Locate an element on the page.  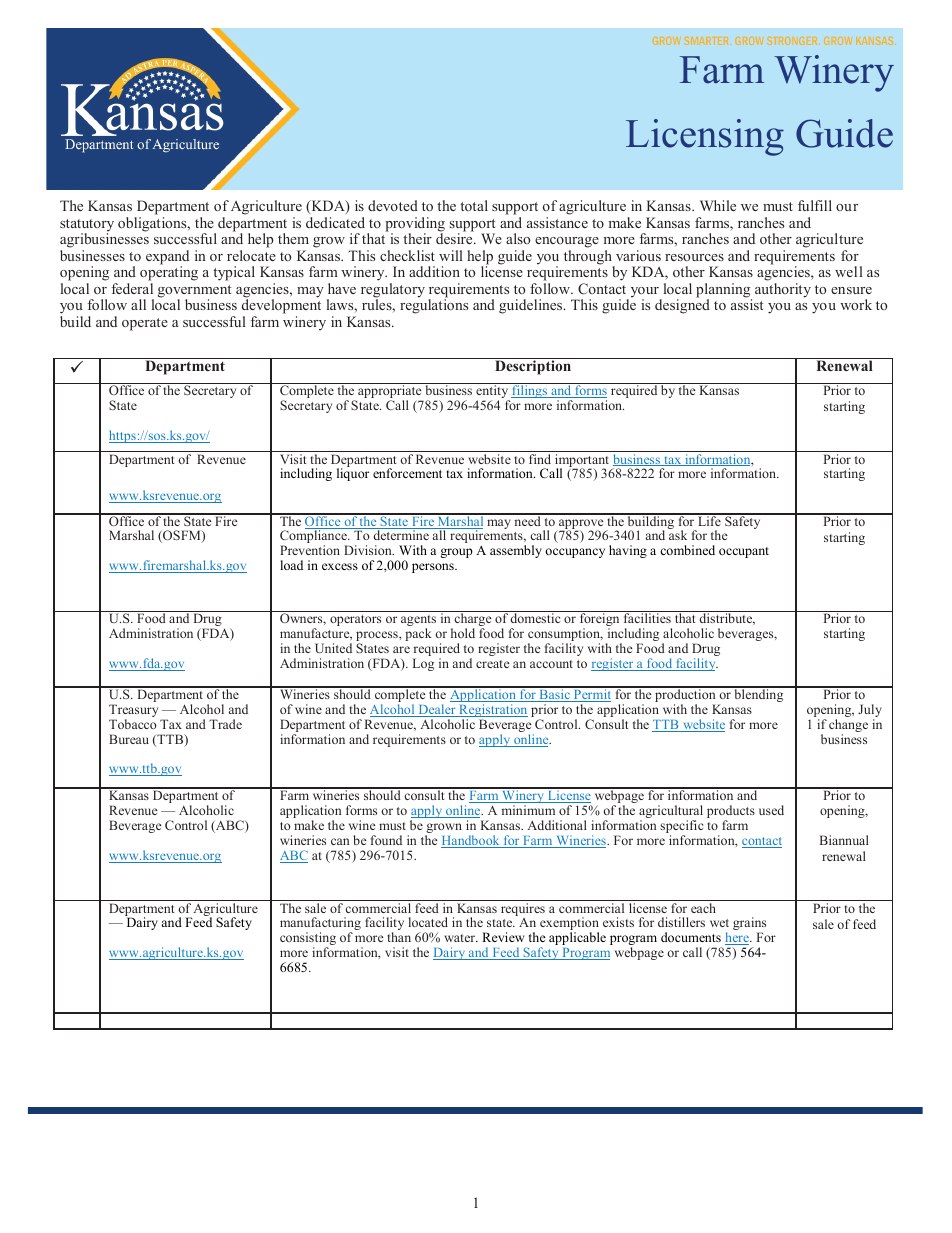
Licensing is located at coordinates (705, 137).
